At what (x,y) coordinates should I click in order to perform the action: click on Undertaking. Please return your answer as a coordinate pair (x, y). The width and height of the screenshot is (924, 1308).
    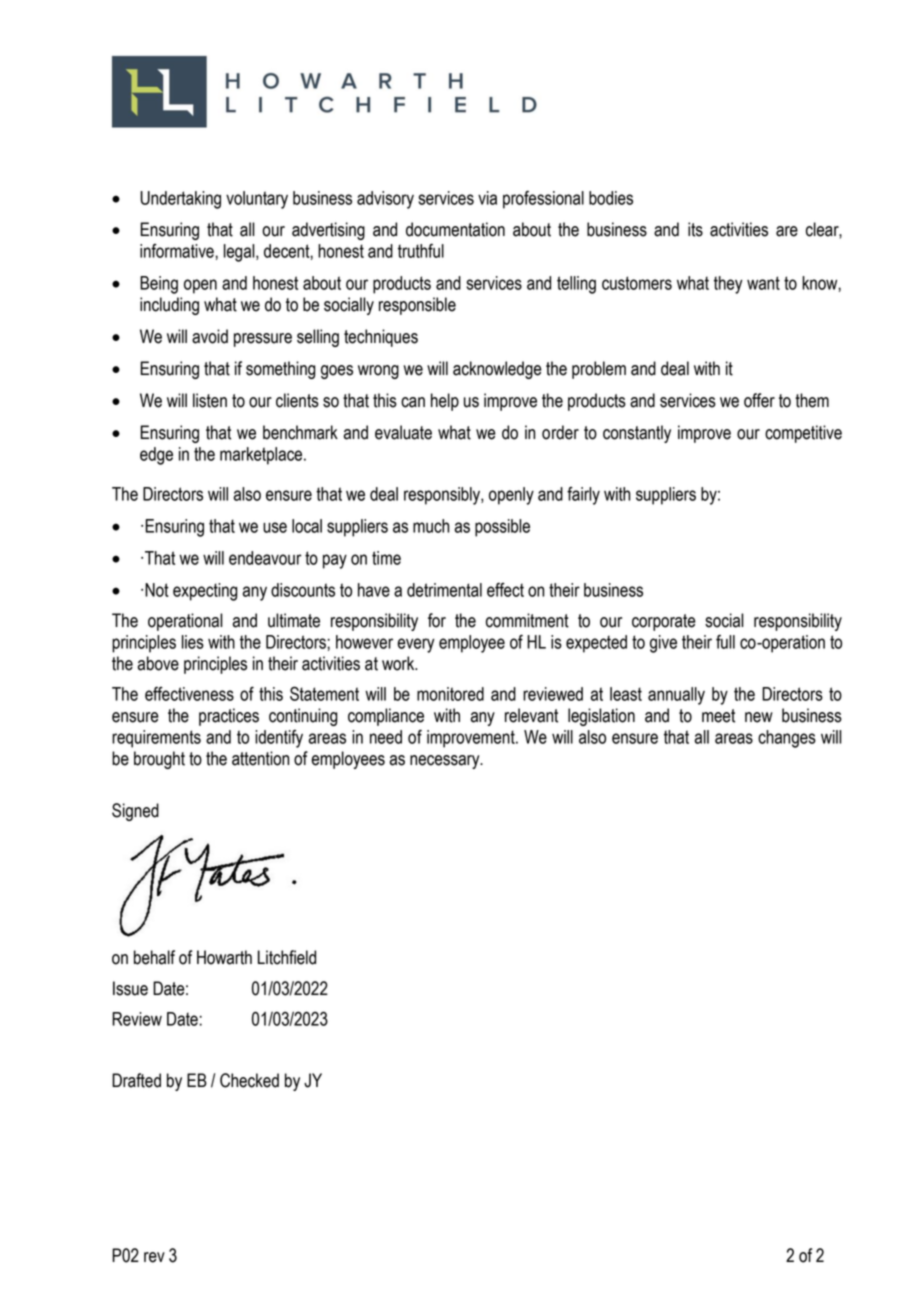
    Looking at the image, I should click on (180, 200).
